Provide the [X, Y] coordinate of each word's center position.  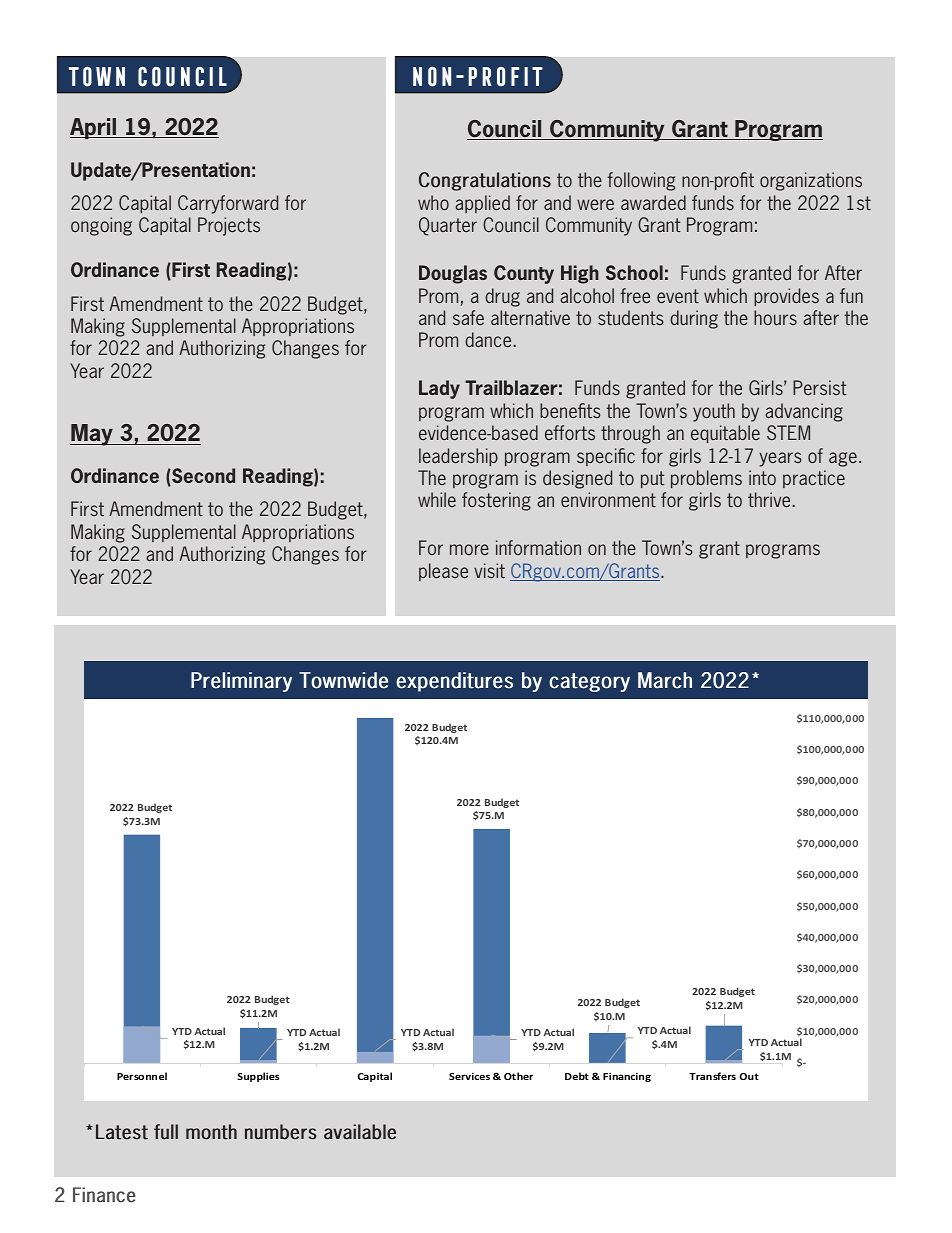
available [360, 1132]
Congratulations [485, 181]
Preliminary [241, 682]
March [665, 680]
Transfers [712, 1076]
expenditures [454, 682]
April [94, 128]
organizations [811, 181]
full [166, 1132]
